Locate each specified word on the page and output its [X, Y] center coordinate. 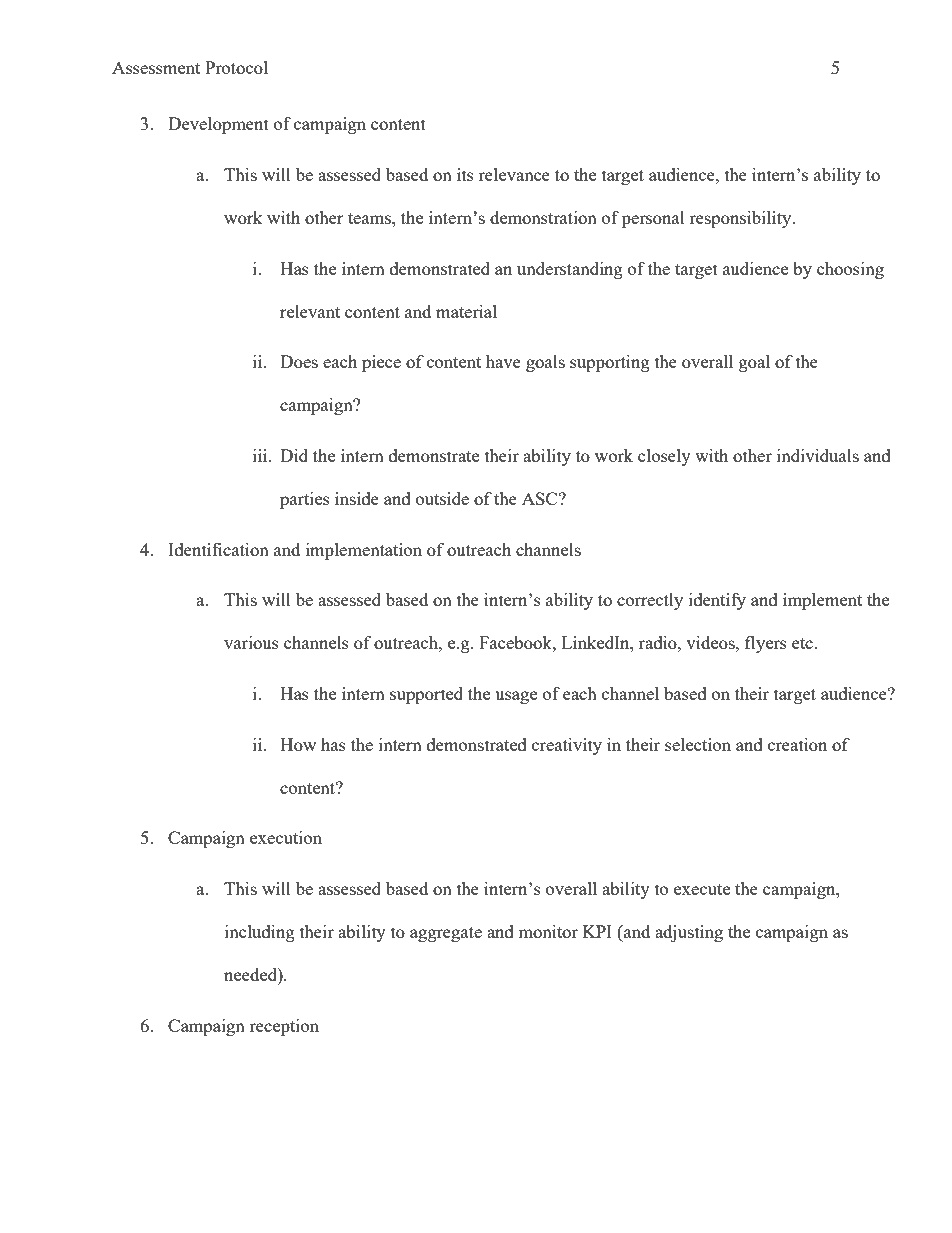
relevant [310, 311]
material [466, 311]
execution [286, 837]
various [251, 642]
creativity [567, 746]
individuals [818, 455]
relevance [514, 174]
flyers [766, 644]
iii [261, 455]
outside [442, 498]
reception [284, 1027]
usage [516, 697]
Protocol [236, 67]
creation [797, 744]
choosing [850, 270]
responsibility [742, 219]
